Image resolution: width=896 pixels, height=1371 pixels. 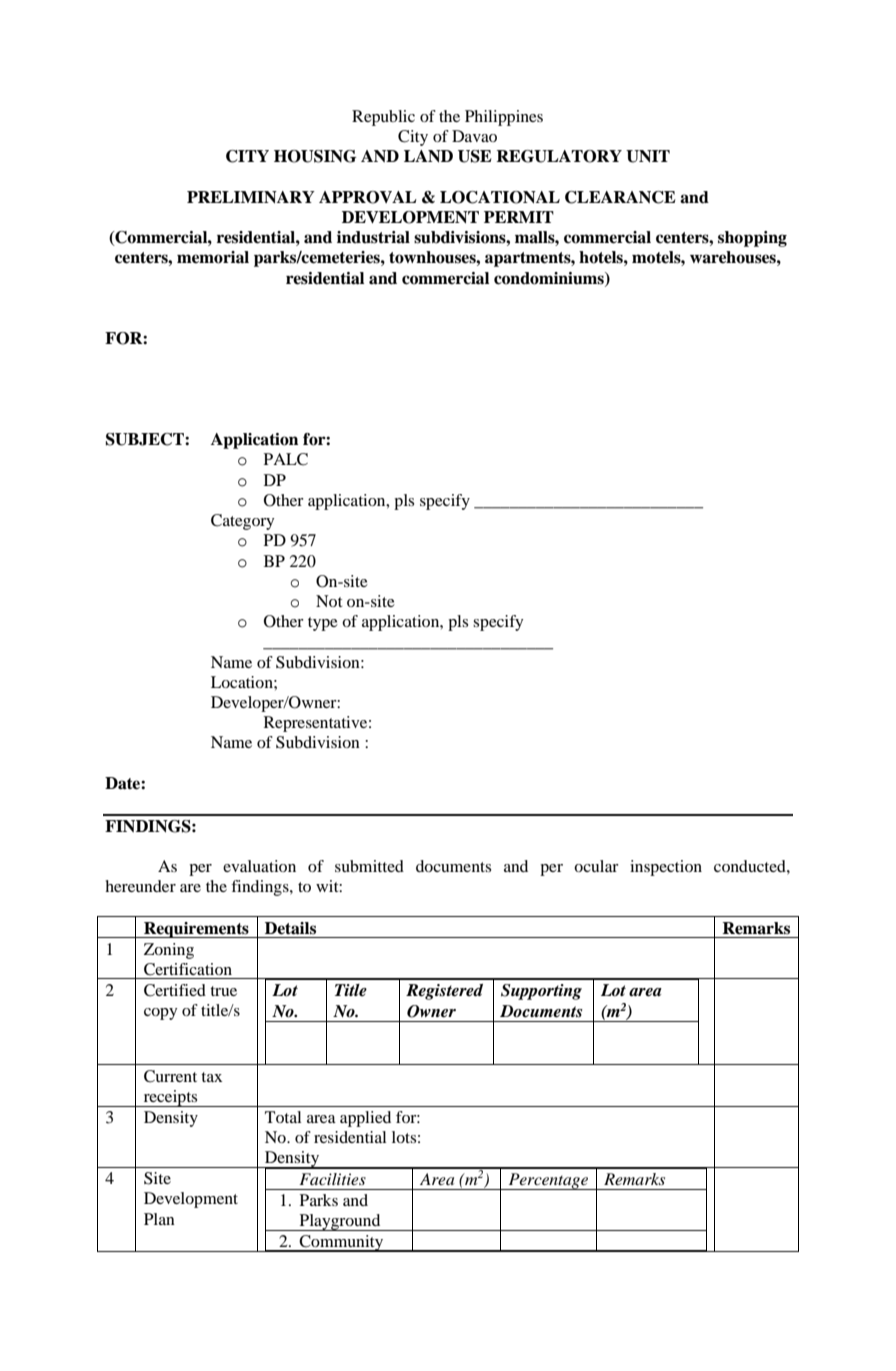 What do you see at coordinates (213, 257) in the page?
I see `memorial` at bounding box center [213, 257].
